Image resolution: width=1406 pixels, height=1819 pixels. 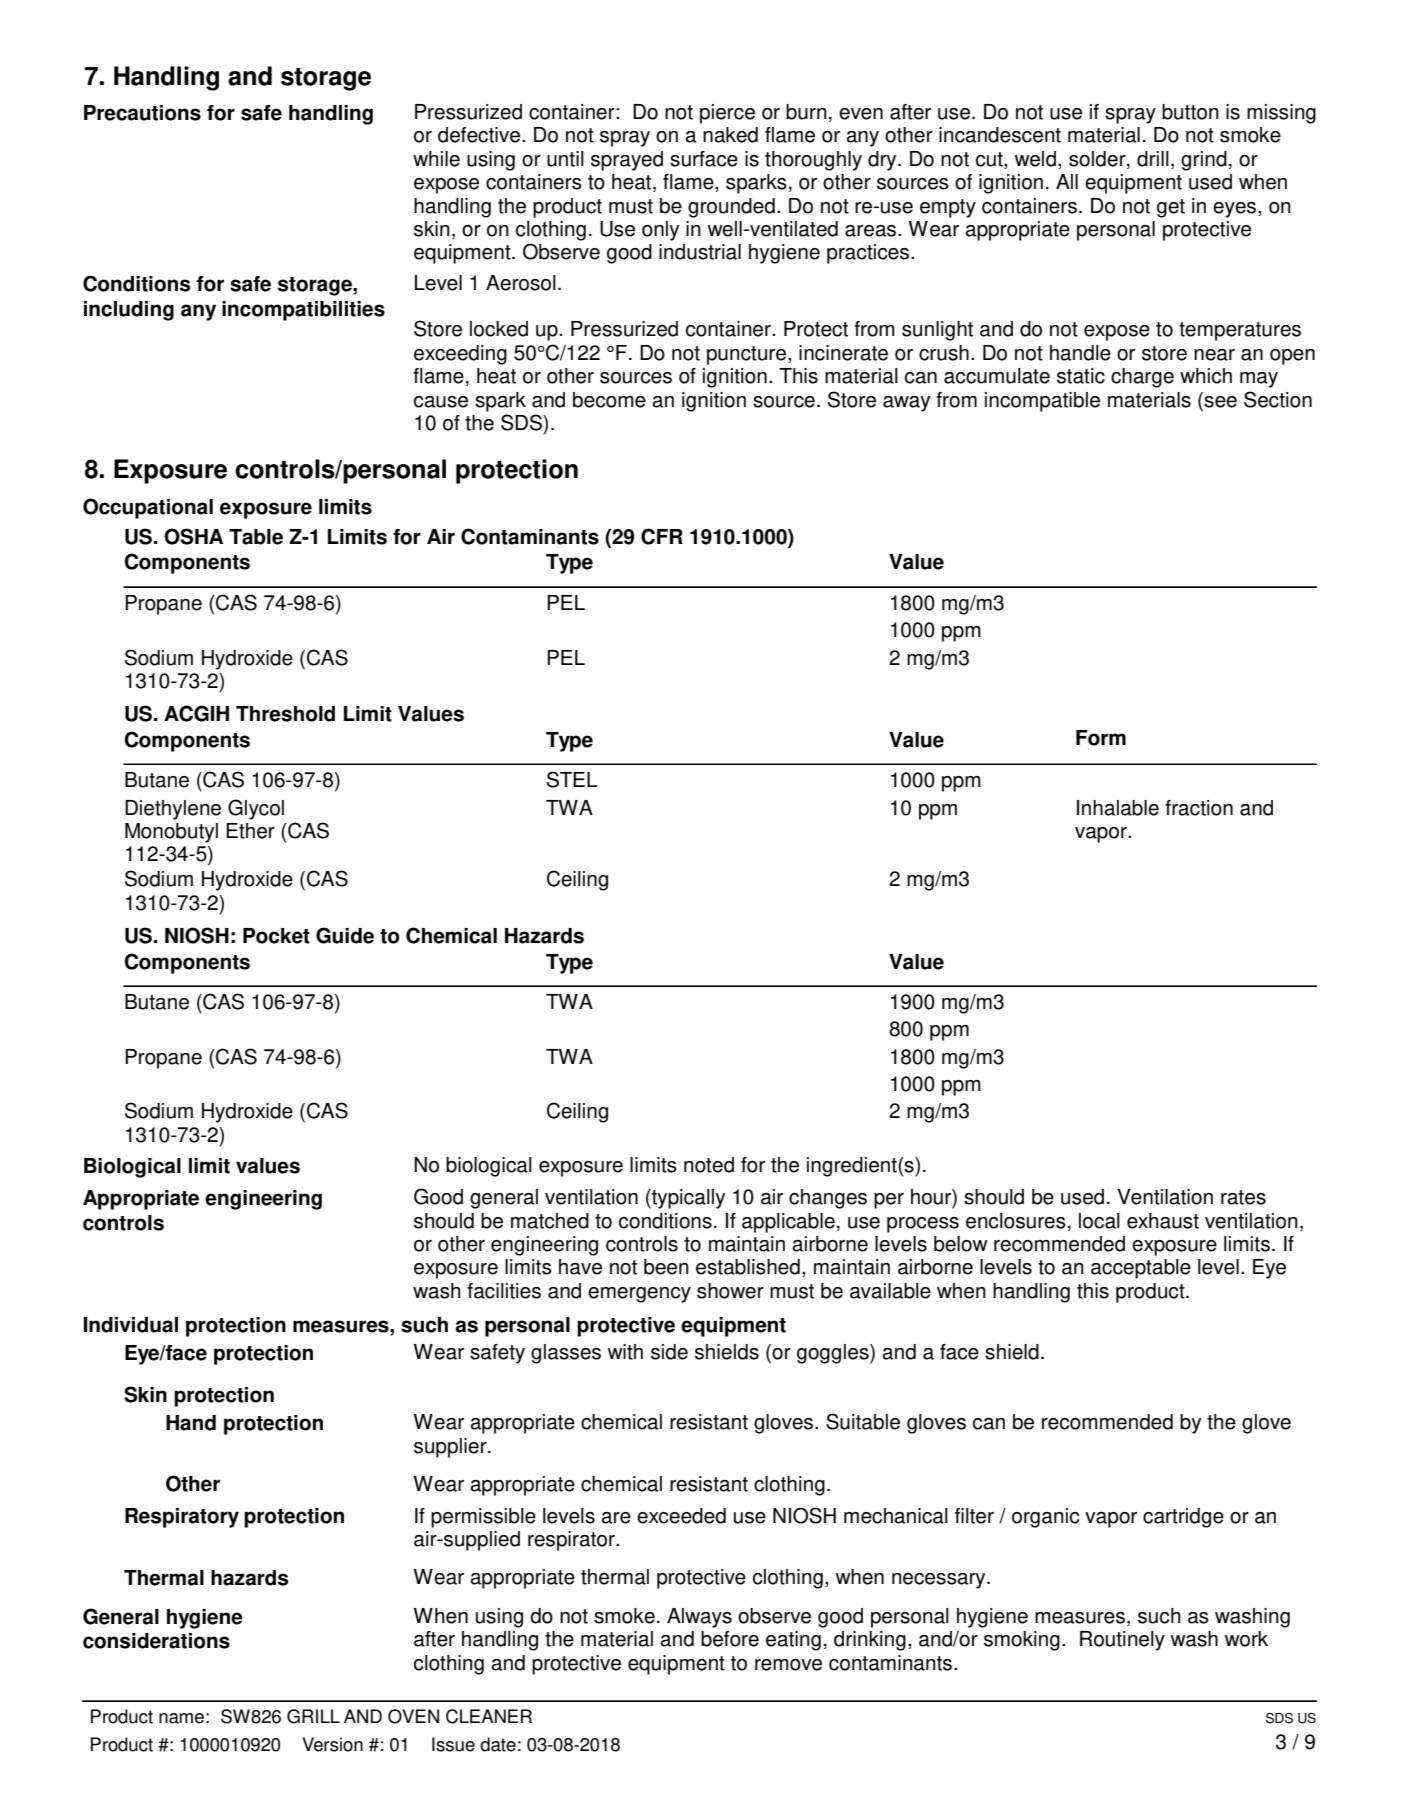 I want to click on Guide, so click(x=345, y=935).
